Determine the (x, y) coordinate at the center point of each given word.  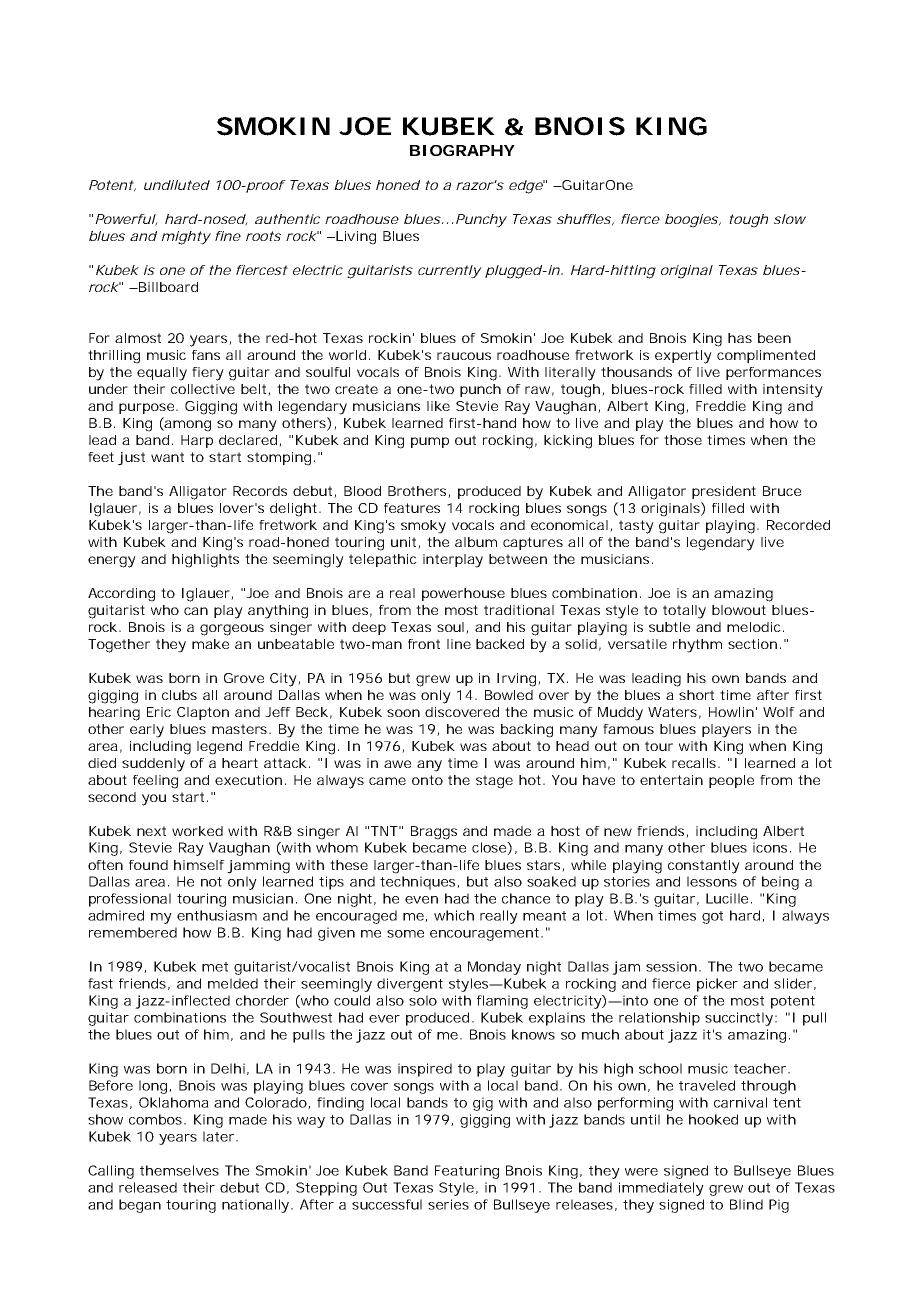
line (459, 644)
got (712, 917)
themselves (179, 1170)
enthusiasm (217, 915)
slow (790, 219)
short (696, 695)
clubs (179, 695)
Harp (197, 441)
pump (430, 442)
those (683, 440)
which (454, 915)
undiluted (177, 185)
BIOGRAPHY (462, 150)
